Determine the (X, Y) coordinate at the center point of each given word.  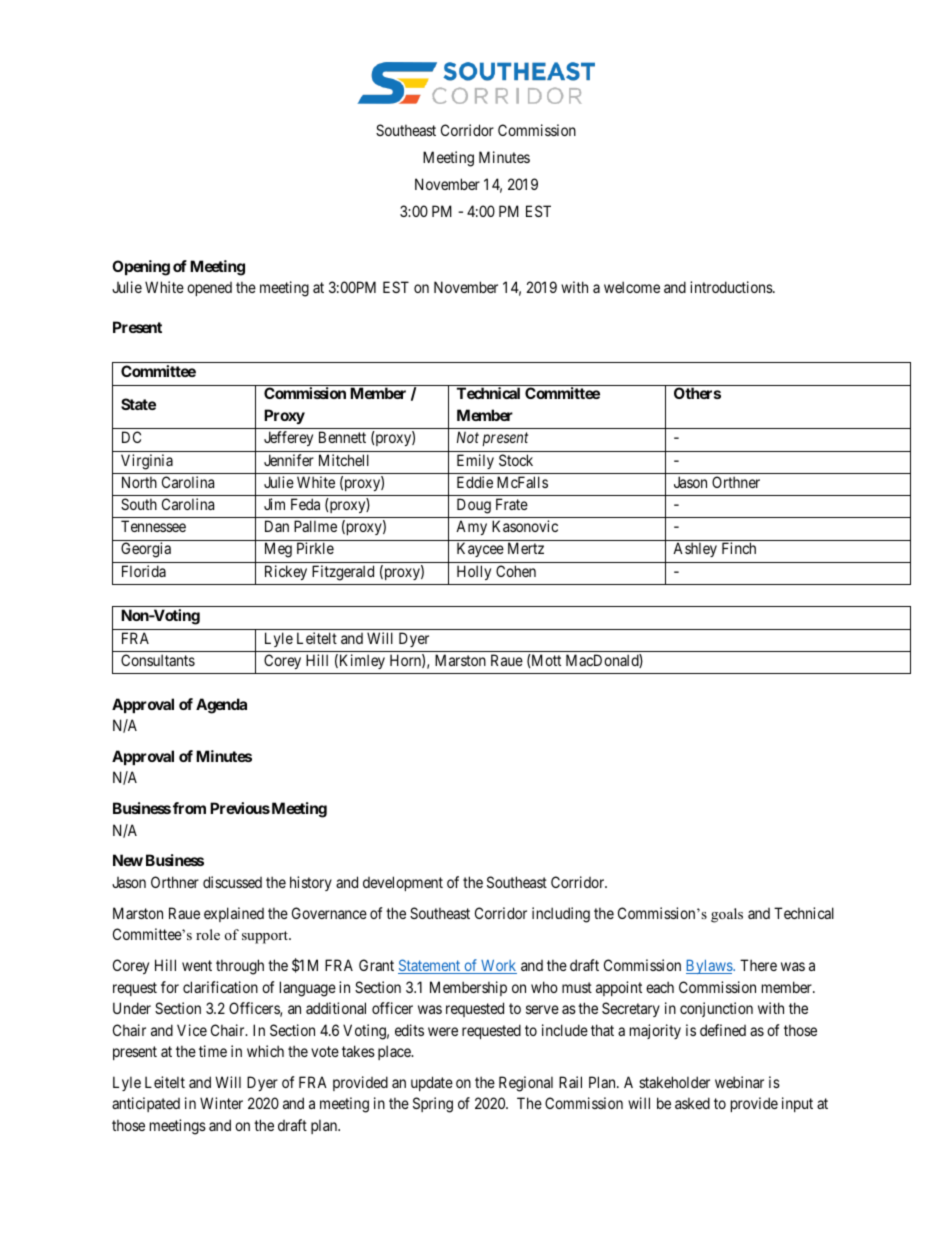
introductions (732, 287)
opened (209, 289)
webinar (739, 1082)
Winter (221, 1103)
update (432, 1083)
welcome (632, 287)
